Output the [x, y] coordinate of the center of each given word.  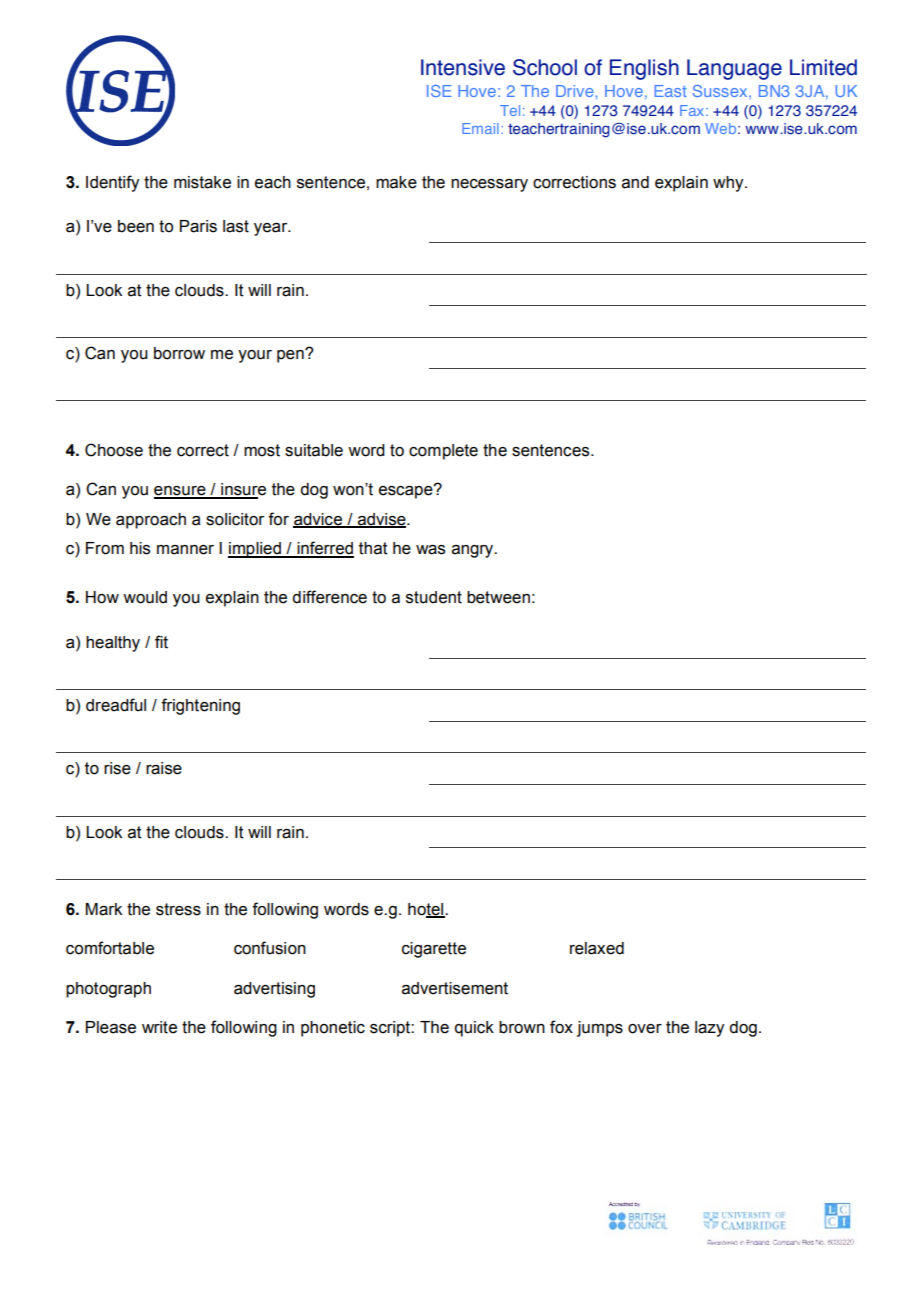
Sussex [721, 91]
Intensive [463, 67]
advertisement [455, 988]
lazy [709, 1029]
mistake [202, 182]
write [159, 1027]
